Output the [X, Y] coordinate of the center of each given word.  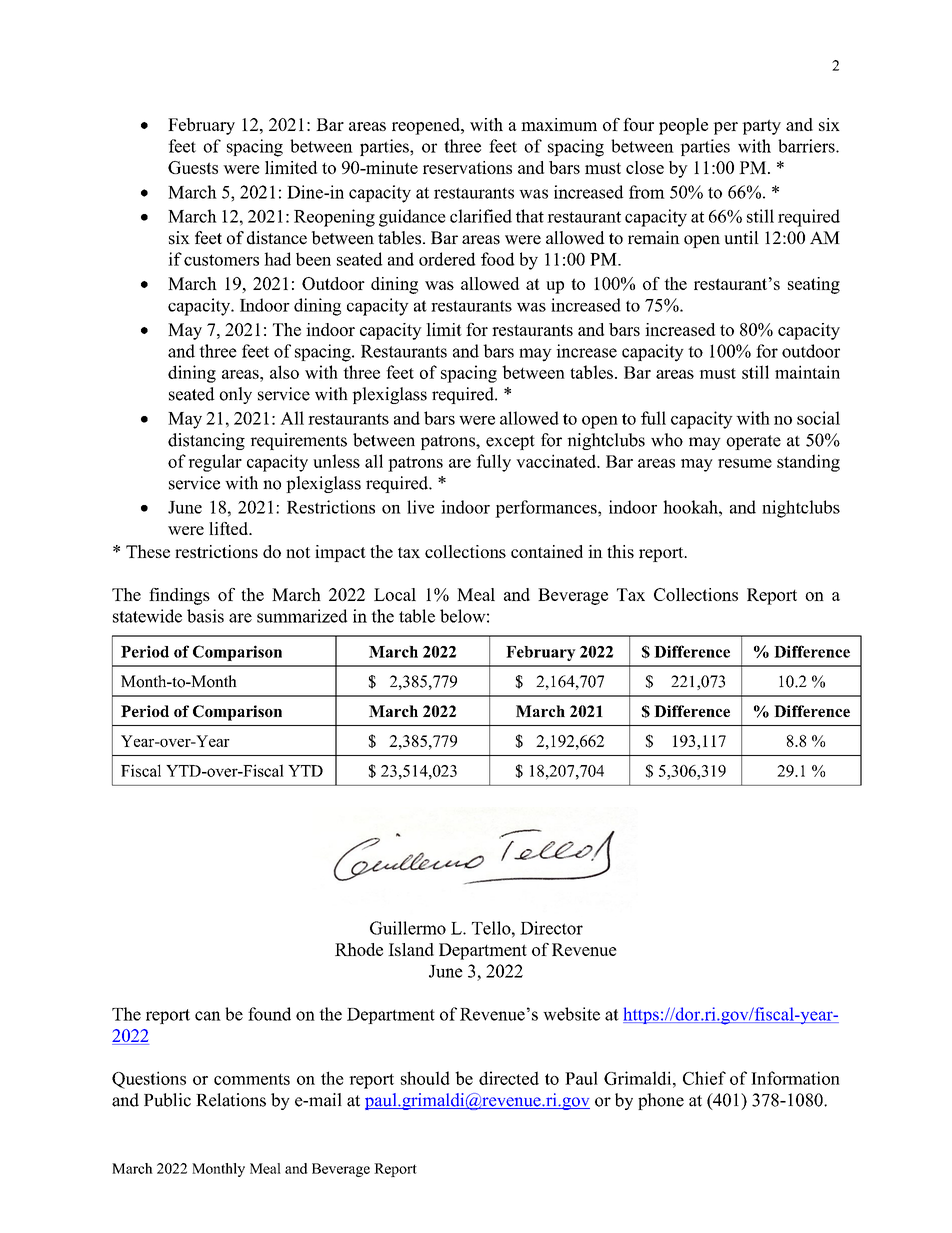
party [761, 127]
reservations [467, 167]
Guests [193, 167]
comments [252, 1079]
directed [509, 1078]
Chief [704, 1078]
